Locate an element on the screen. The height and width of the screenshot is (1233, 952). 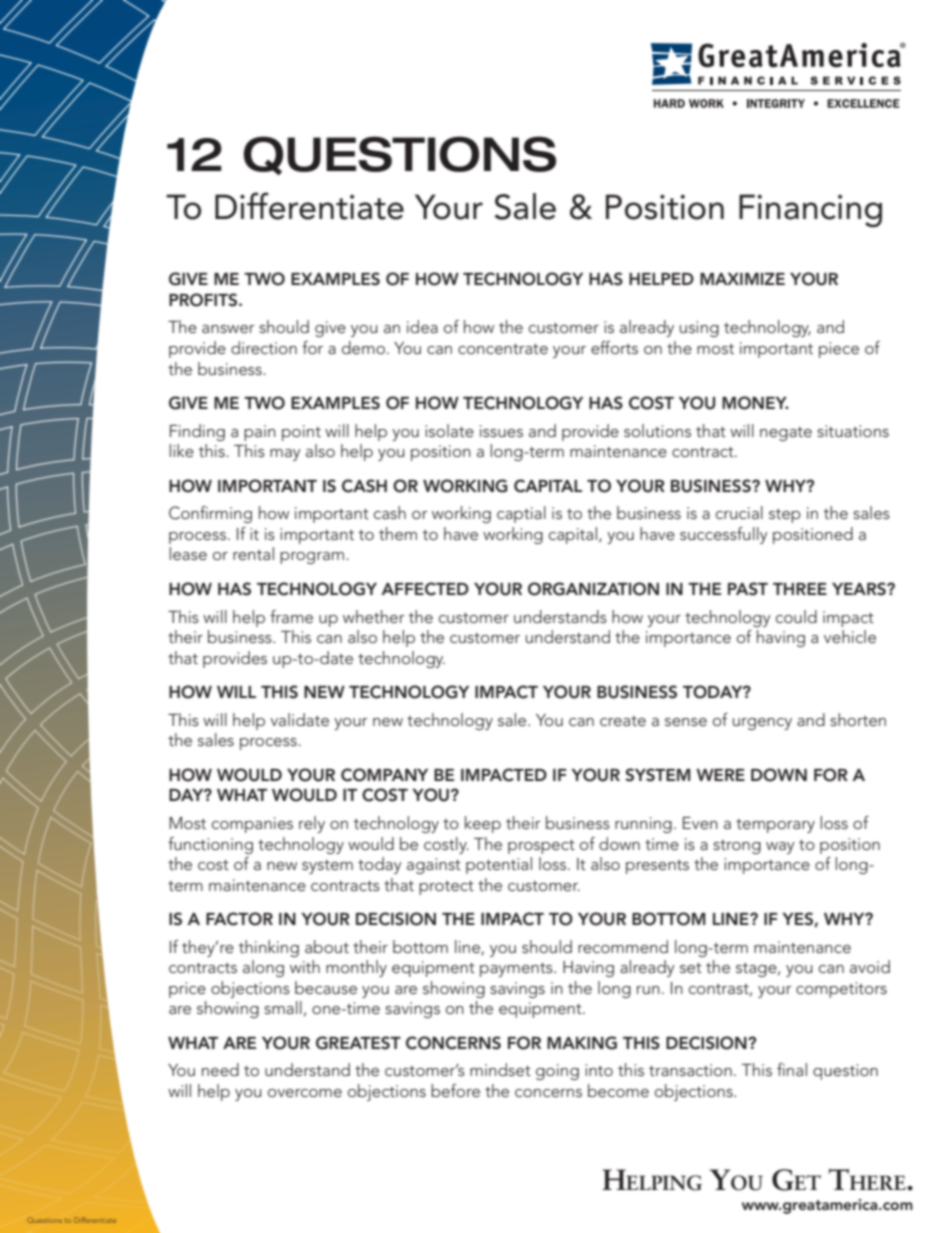
rental is located at coordinates (253, 553).
